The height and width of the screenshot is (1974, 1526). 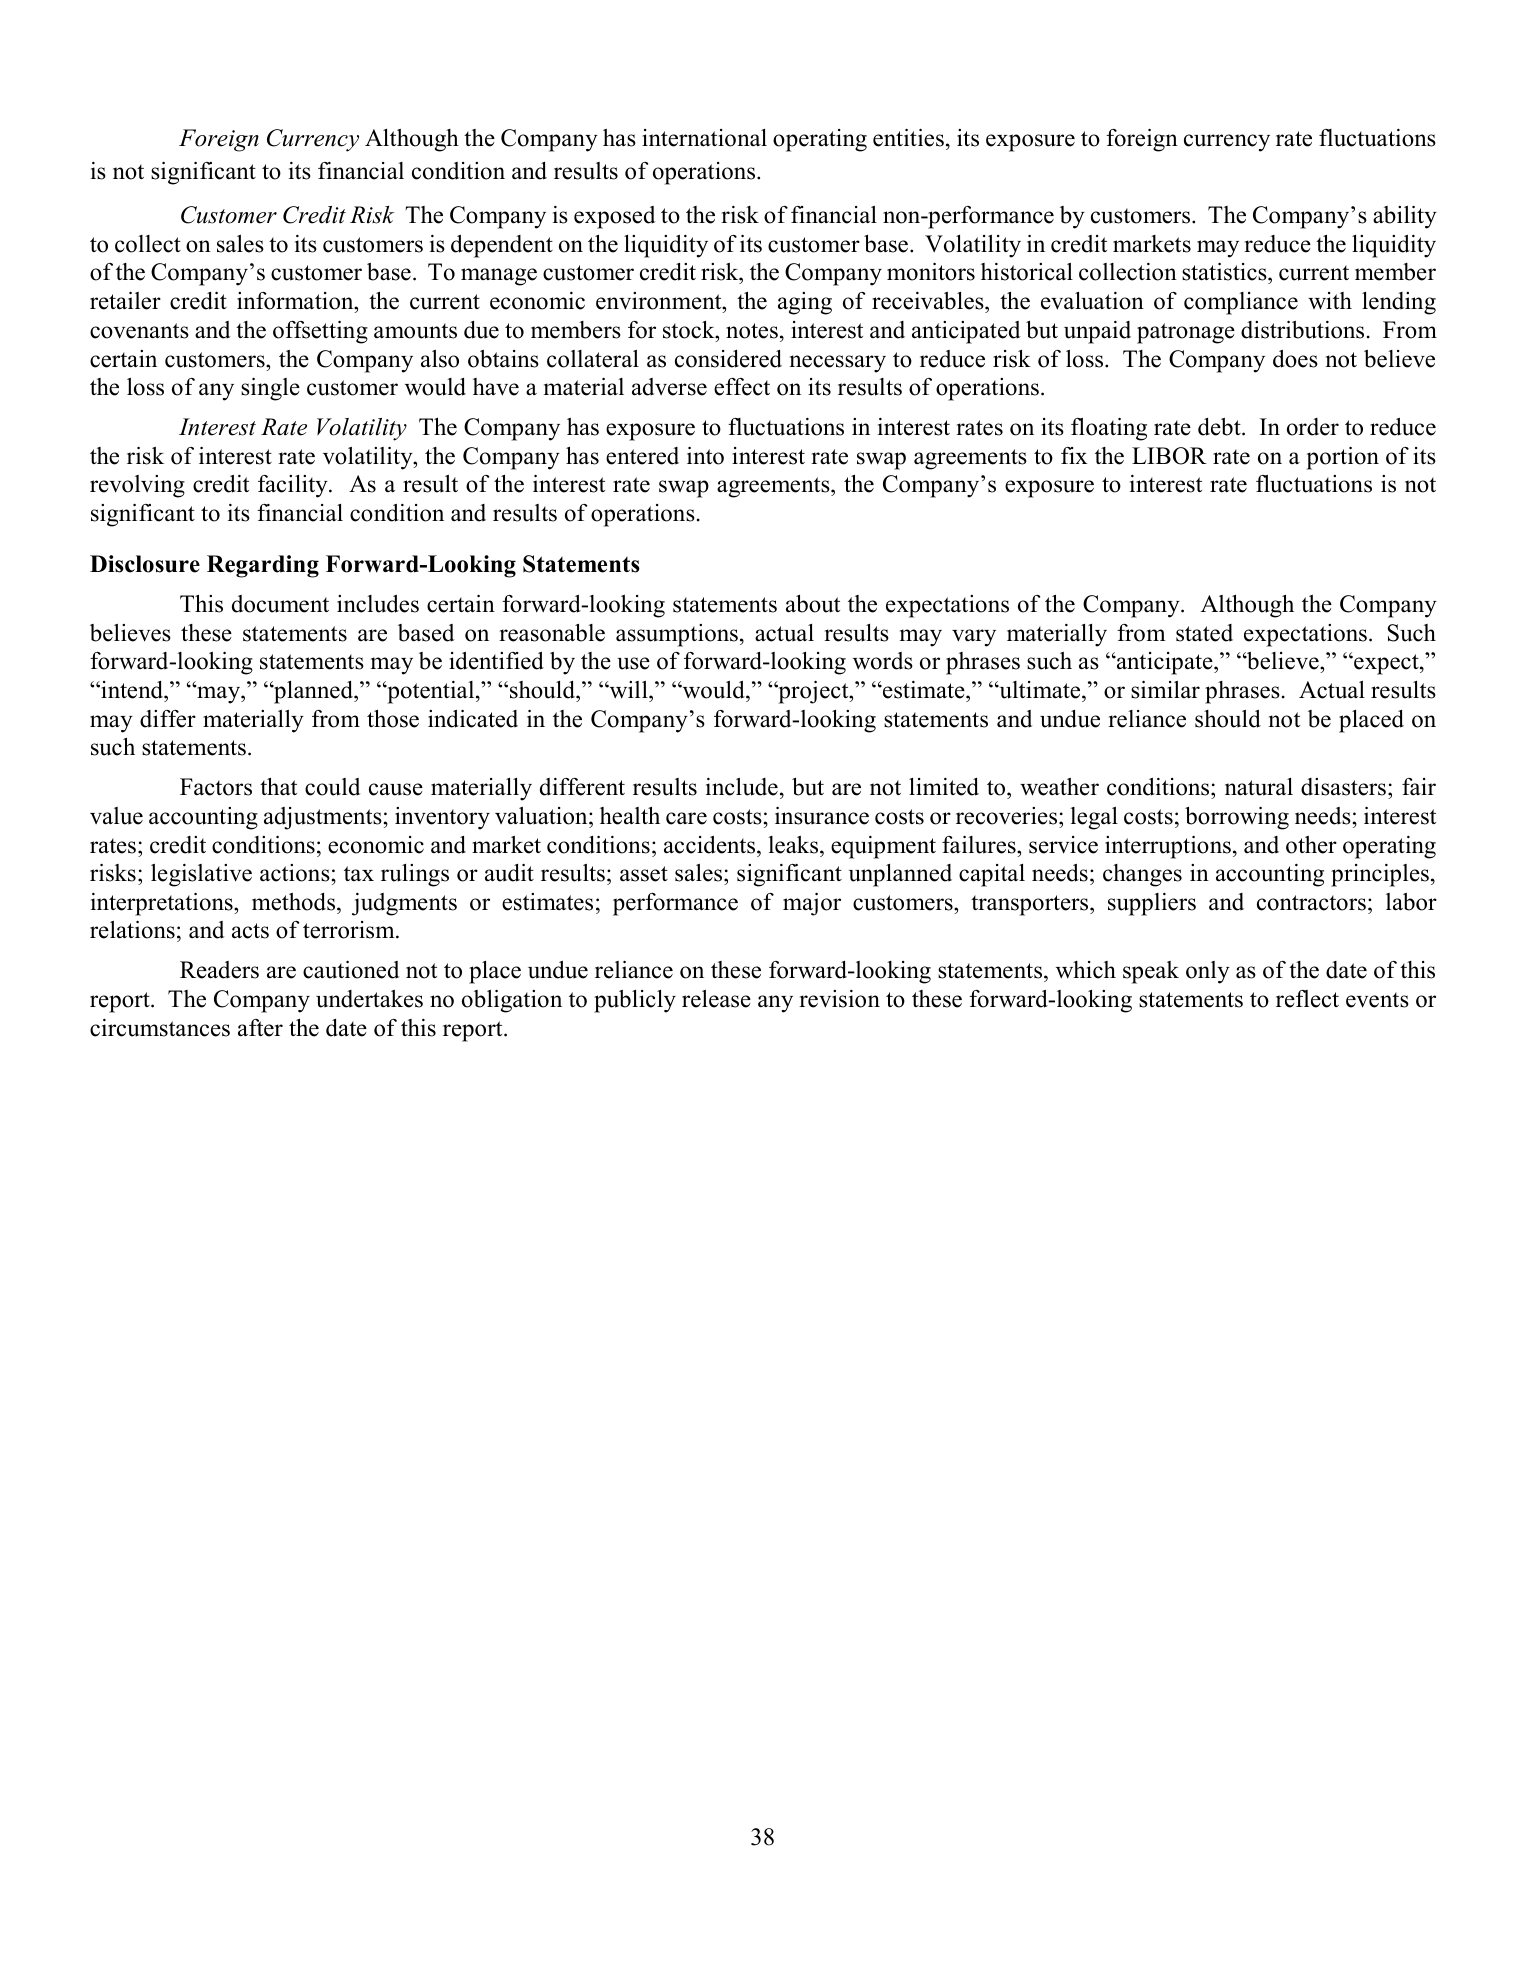 What do you see at coordinates (704, 138) in the screenshot?
I see `international` at bounding box center [704, 138].
